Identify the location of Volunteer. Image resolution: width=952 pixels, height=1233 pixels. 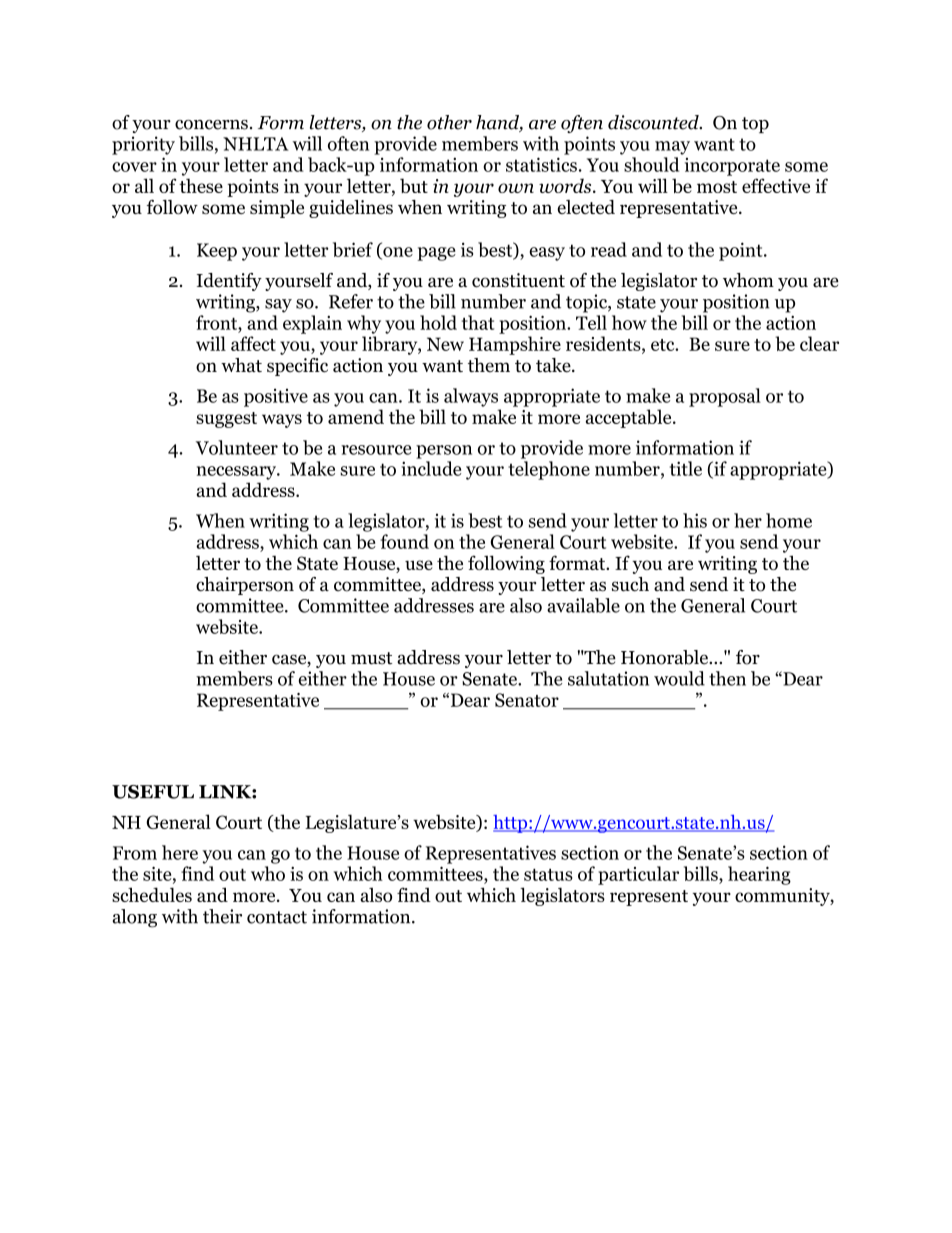
(237, 447).
